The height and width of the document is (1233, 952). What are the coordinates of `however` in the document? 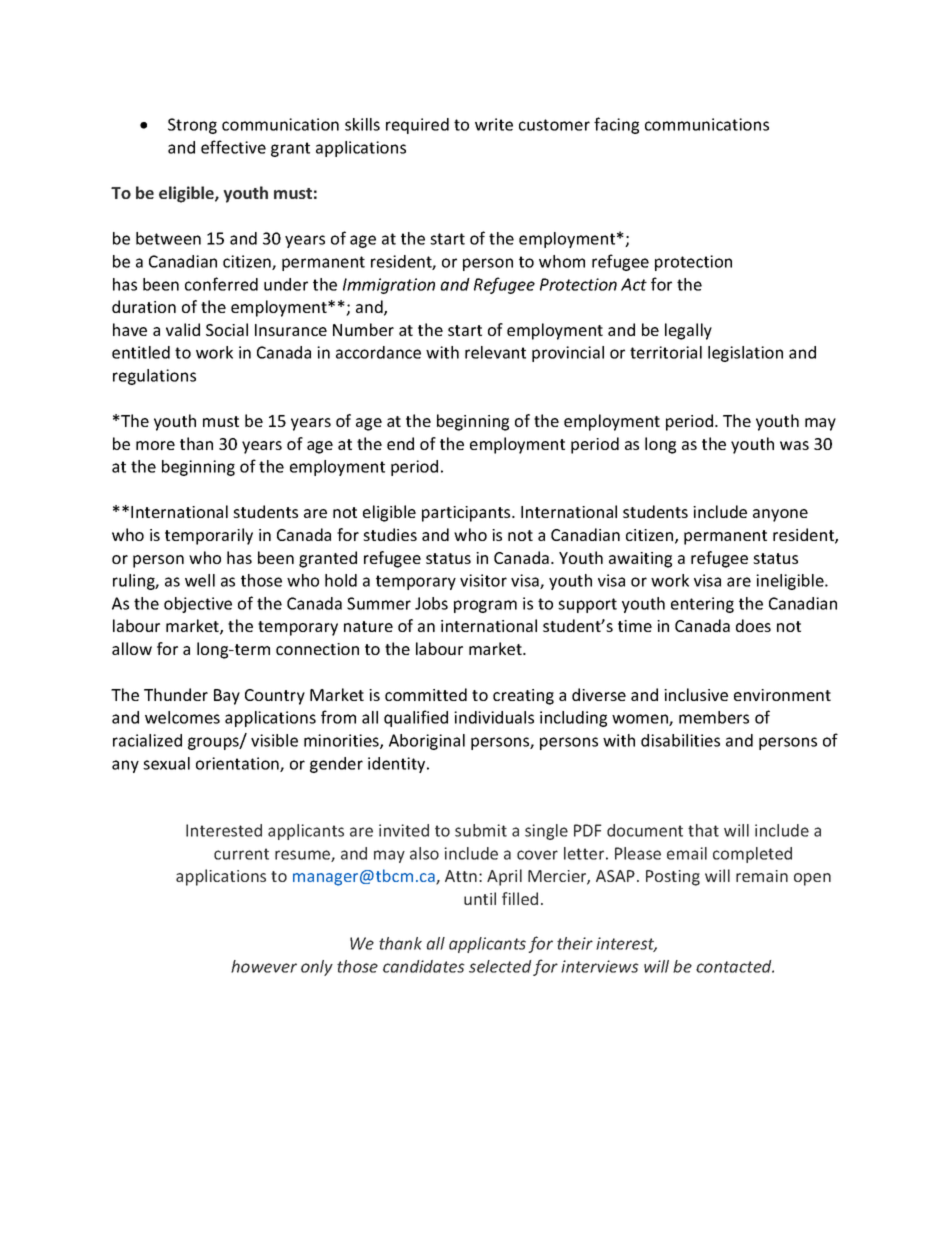 It's located at (264, 966).
